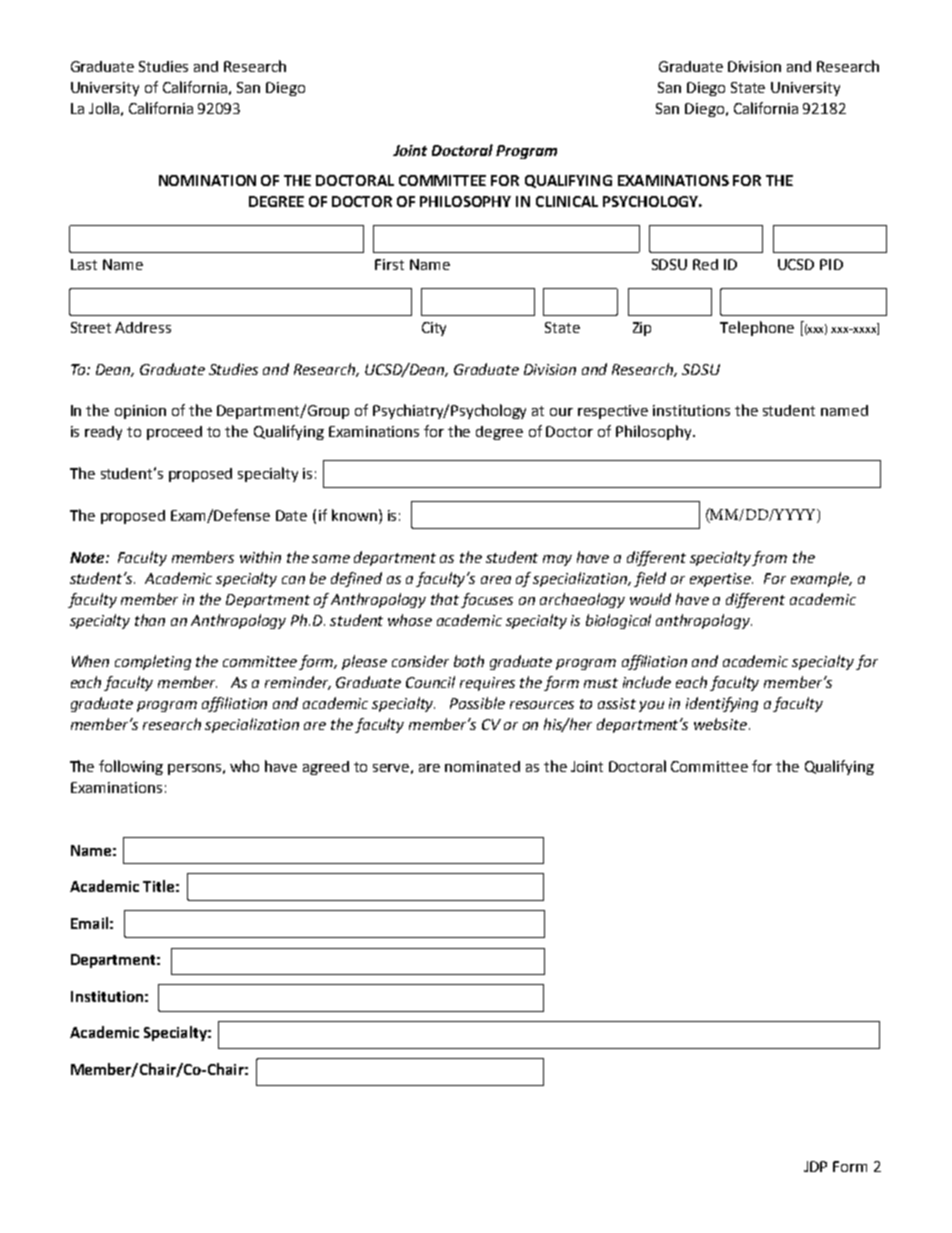  Describe the element at coordinates (482, 766) in the document. I see `nominated` at that location.
